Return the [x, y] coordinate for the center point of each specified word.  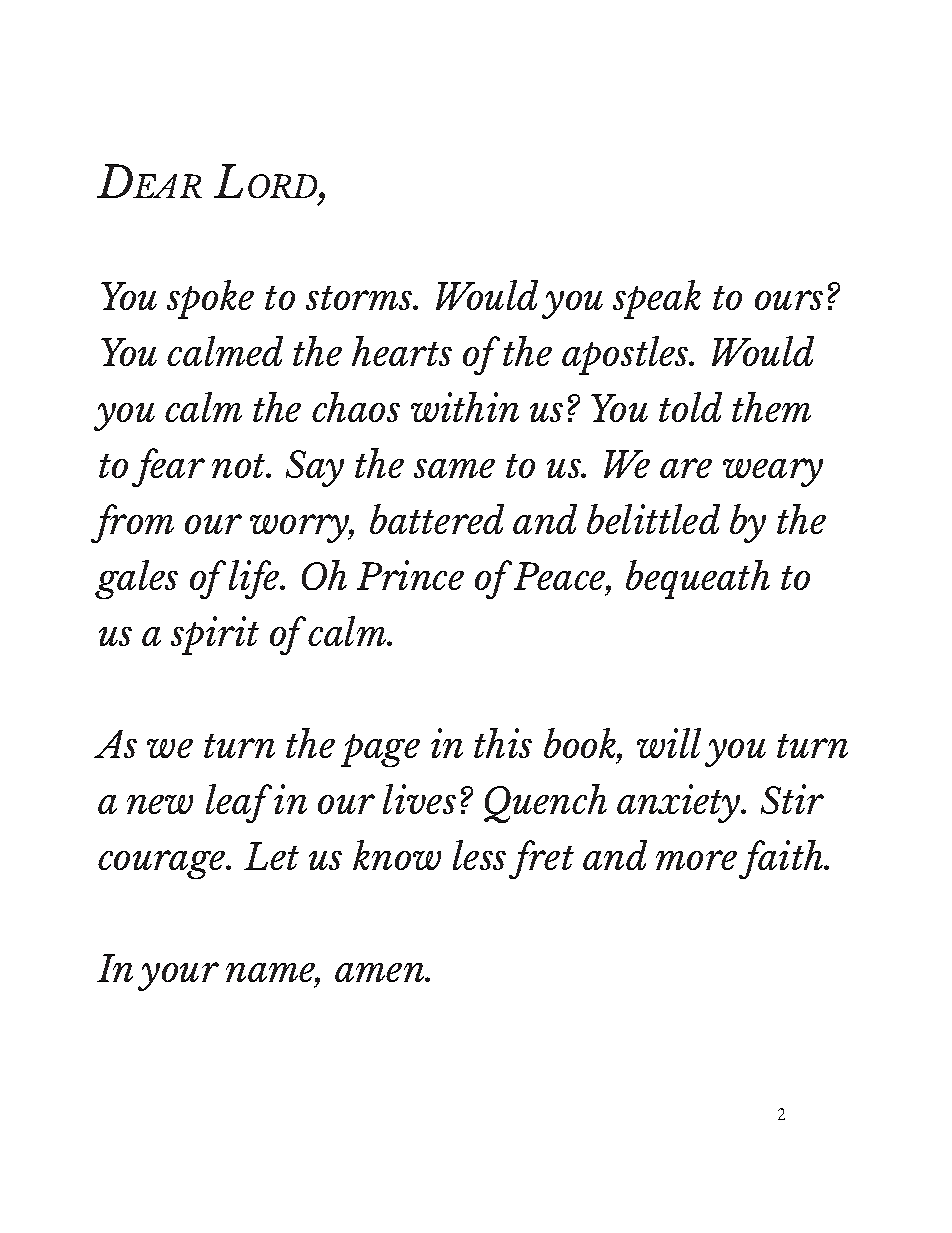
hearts [402, 351]
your [178, 976]
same [454, 468]
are [686, 468]
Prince [410, 575]
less [479, 855]
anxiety [680, 803]
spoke [210, 299]
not [240, 466]
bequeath [698, 579]
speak [657, 299]
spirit [215, 635]
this [503, 743]
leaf [239, 803]
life [255, 579]
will [669, 743]
